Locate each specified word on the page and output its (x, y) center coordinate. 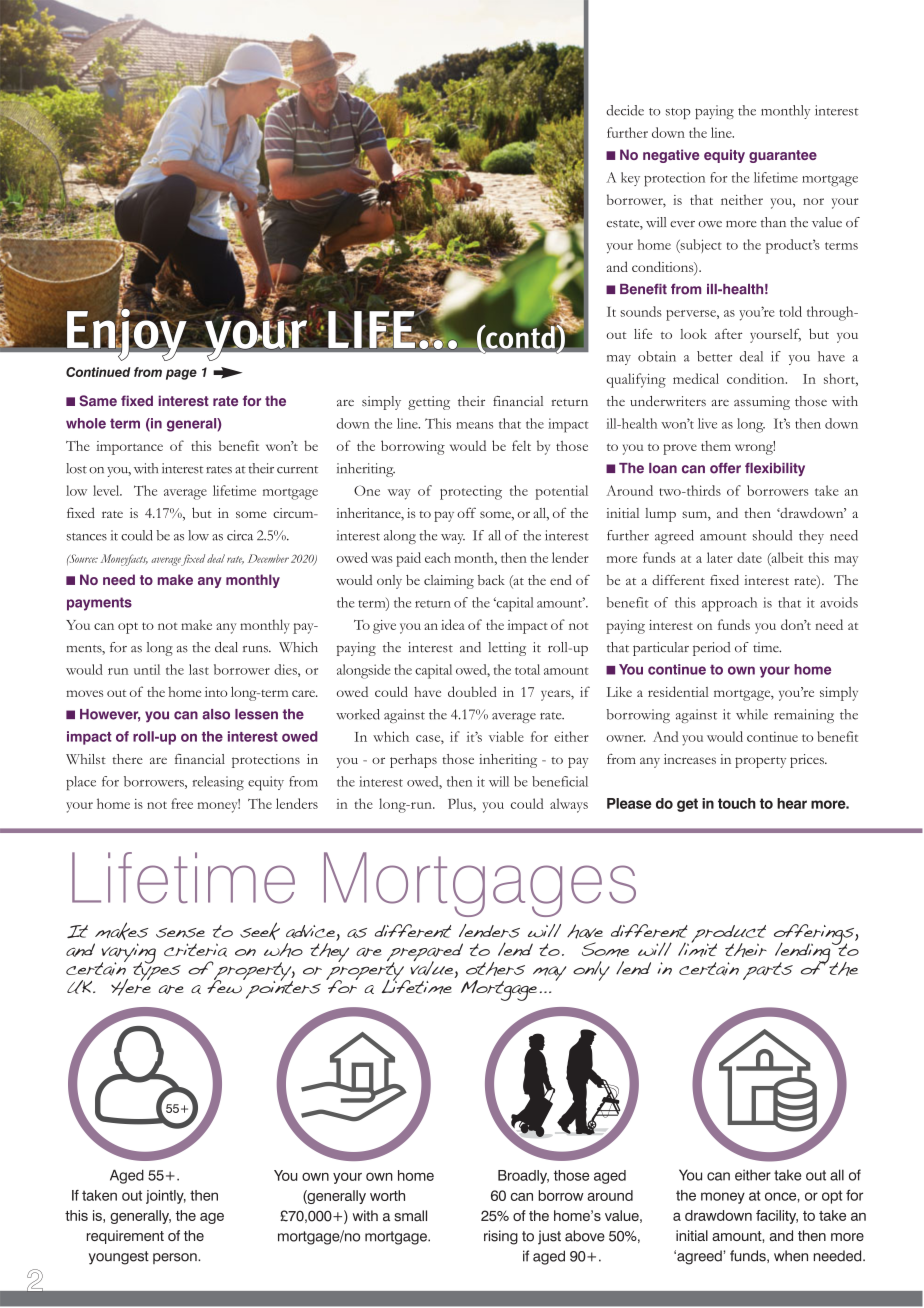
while (752, 714)
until (147, 669)
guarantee (783, 156)
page (181, 374)
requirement (125, 1237)
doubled (472, 691)
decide (625, 110)
